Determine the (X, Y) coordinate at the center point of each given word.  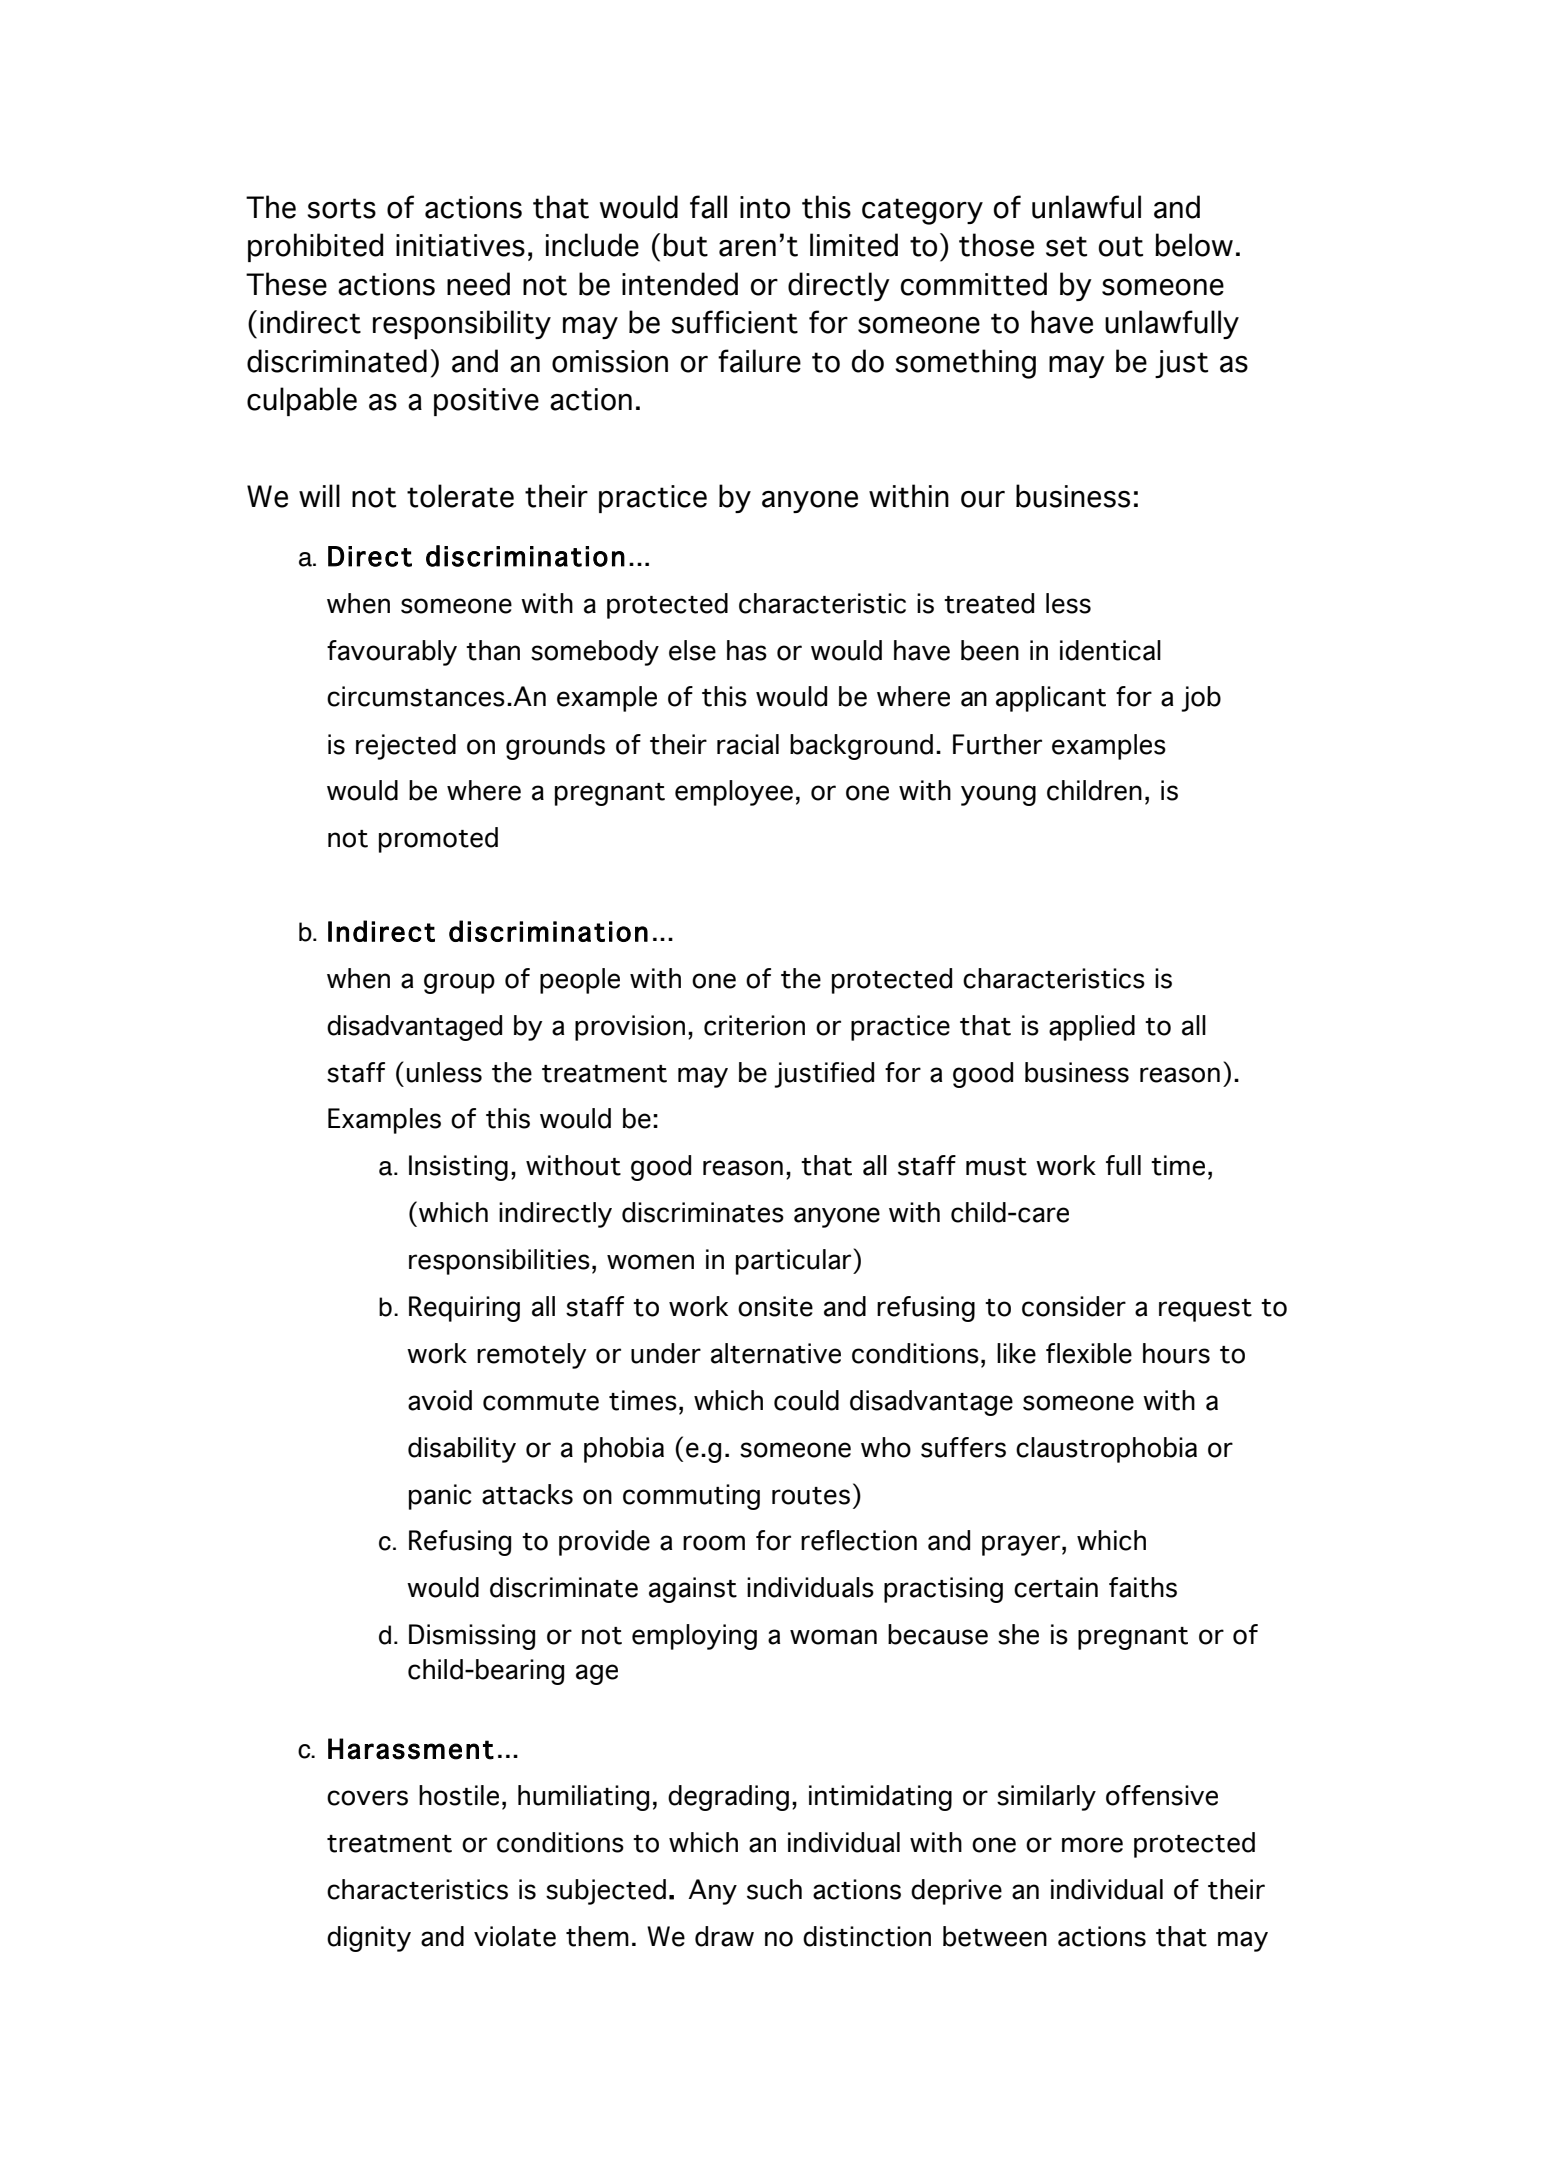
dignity (369, 1939)
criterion (754, 1025)
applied (1092, 1028)
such (774, 1889)
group (459, 983)
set (1066, 246)
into (765, 207)
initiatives (460, 245)
